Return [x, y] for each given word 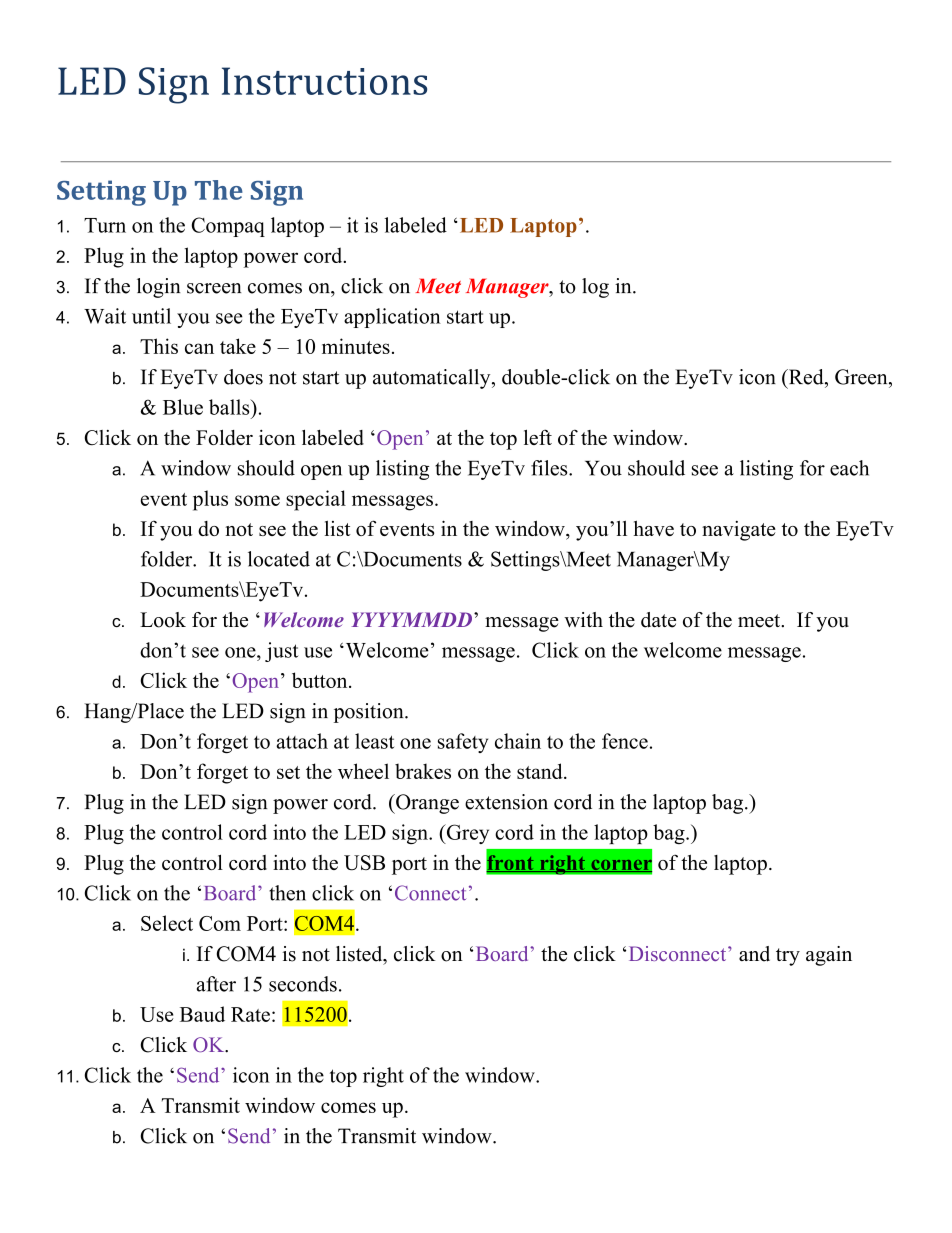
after [216, 984]
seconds [303, 984]
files [550, 468]
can [199, 348]
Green [862, 377]
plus [210, 500]
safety [463, 743]
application [392, 318]
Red [806, 377]
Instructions [324, 81]
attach [302, 741]
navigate [739, 531]
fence [625, 741]
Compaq [228, 227]
